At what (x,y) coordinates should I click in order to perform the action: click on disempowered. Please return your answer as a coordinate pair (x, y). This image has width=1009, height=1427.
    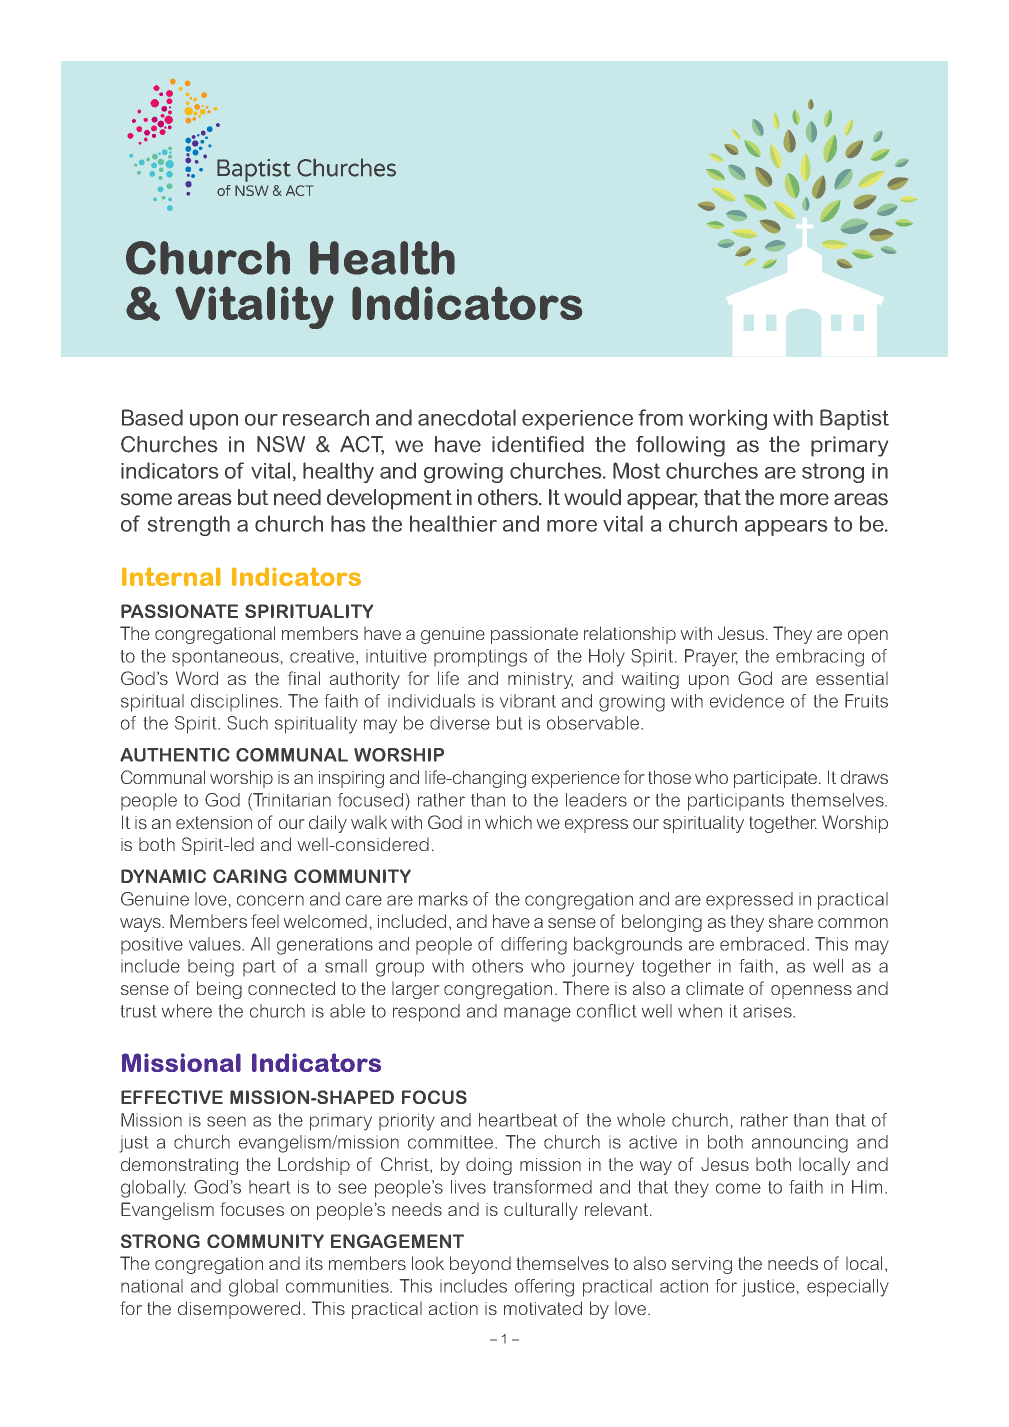
    Looking at the image, I should click on (239, 1310).
